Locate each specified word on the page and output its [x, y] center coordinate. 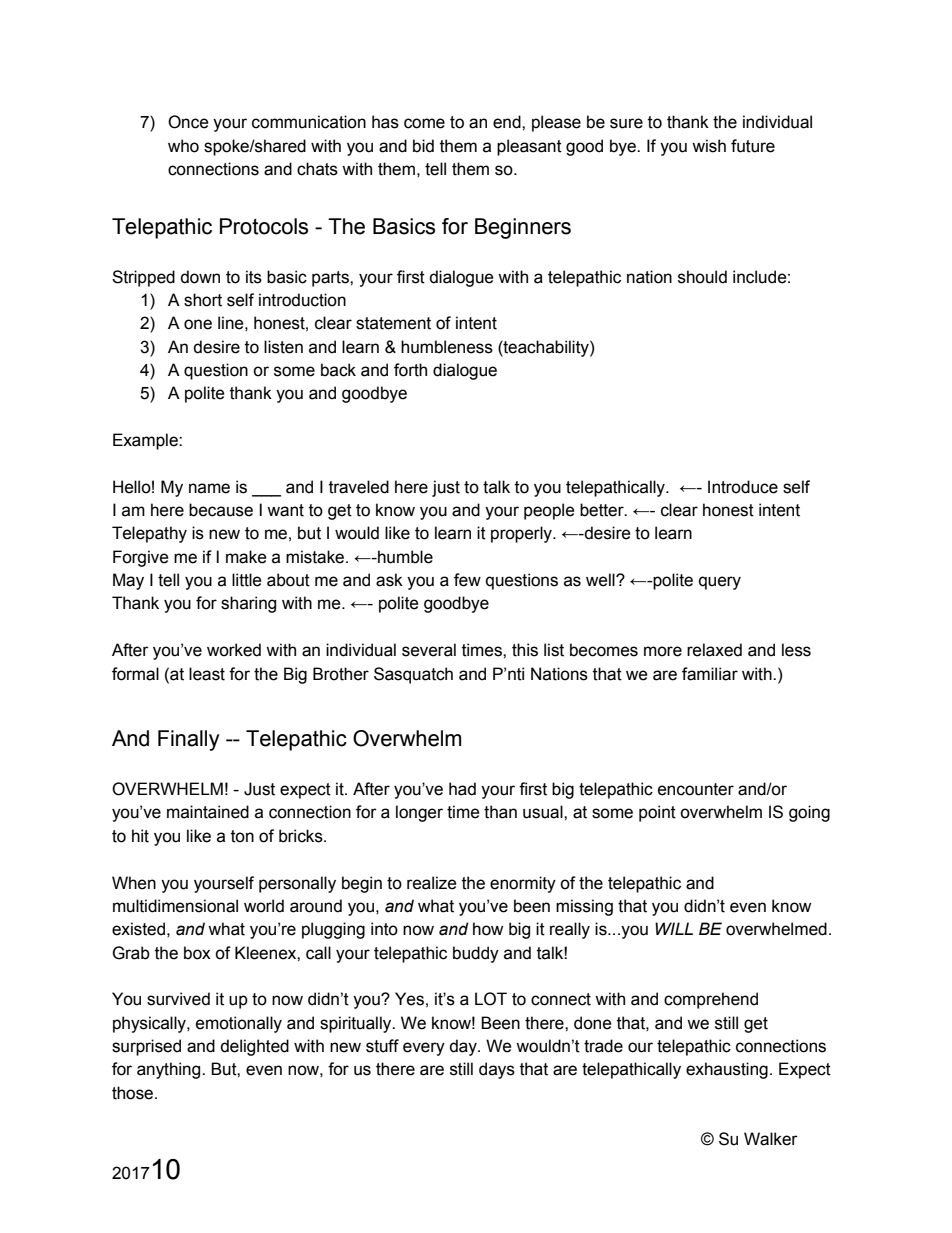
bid [423, 146]
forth [410, 370]
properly [522, 534]
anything [170, 1070]
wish [709, 146]
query [720, 583]
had [462, 789]
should [702, 277]
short [203, 300]
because [221, 510]
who [183, 146]
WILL [674, 928]
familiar [710, 674]
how [488, 929]
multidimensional [175, 906]
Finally [189, 740]
